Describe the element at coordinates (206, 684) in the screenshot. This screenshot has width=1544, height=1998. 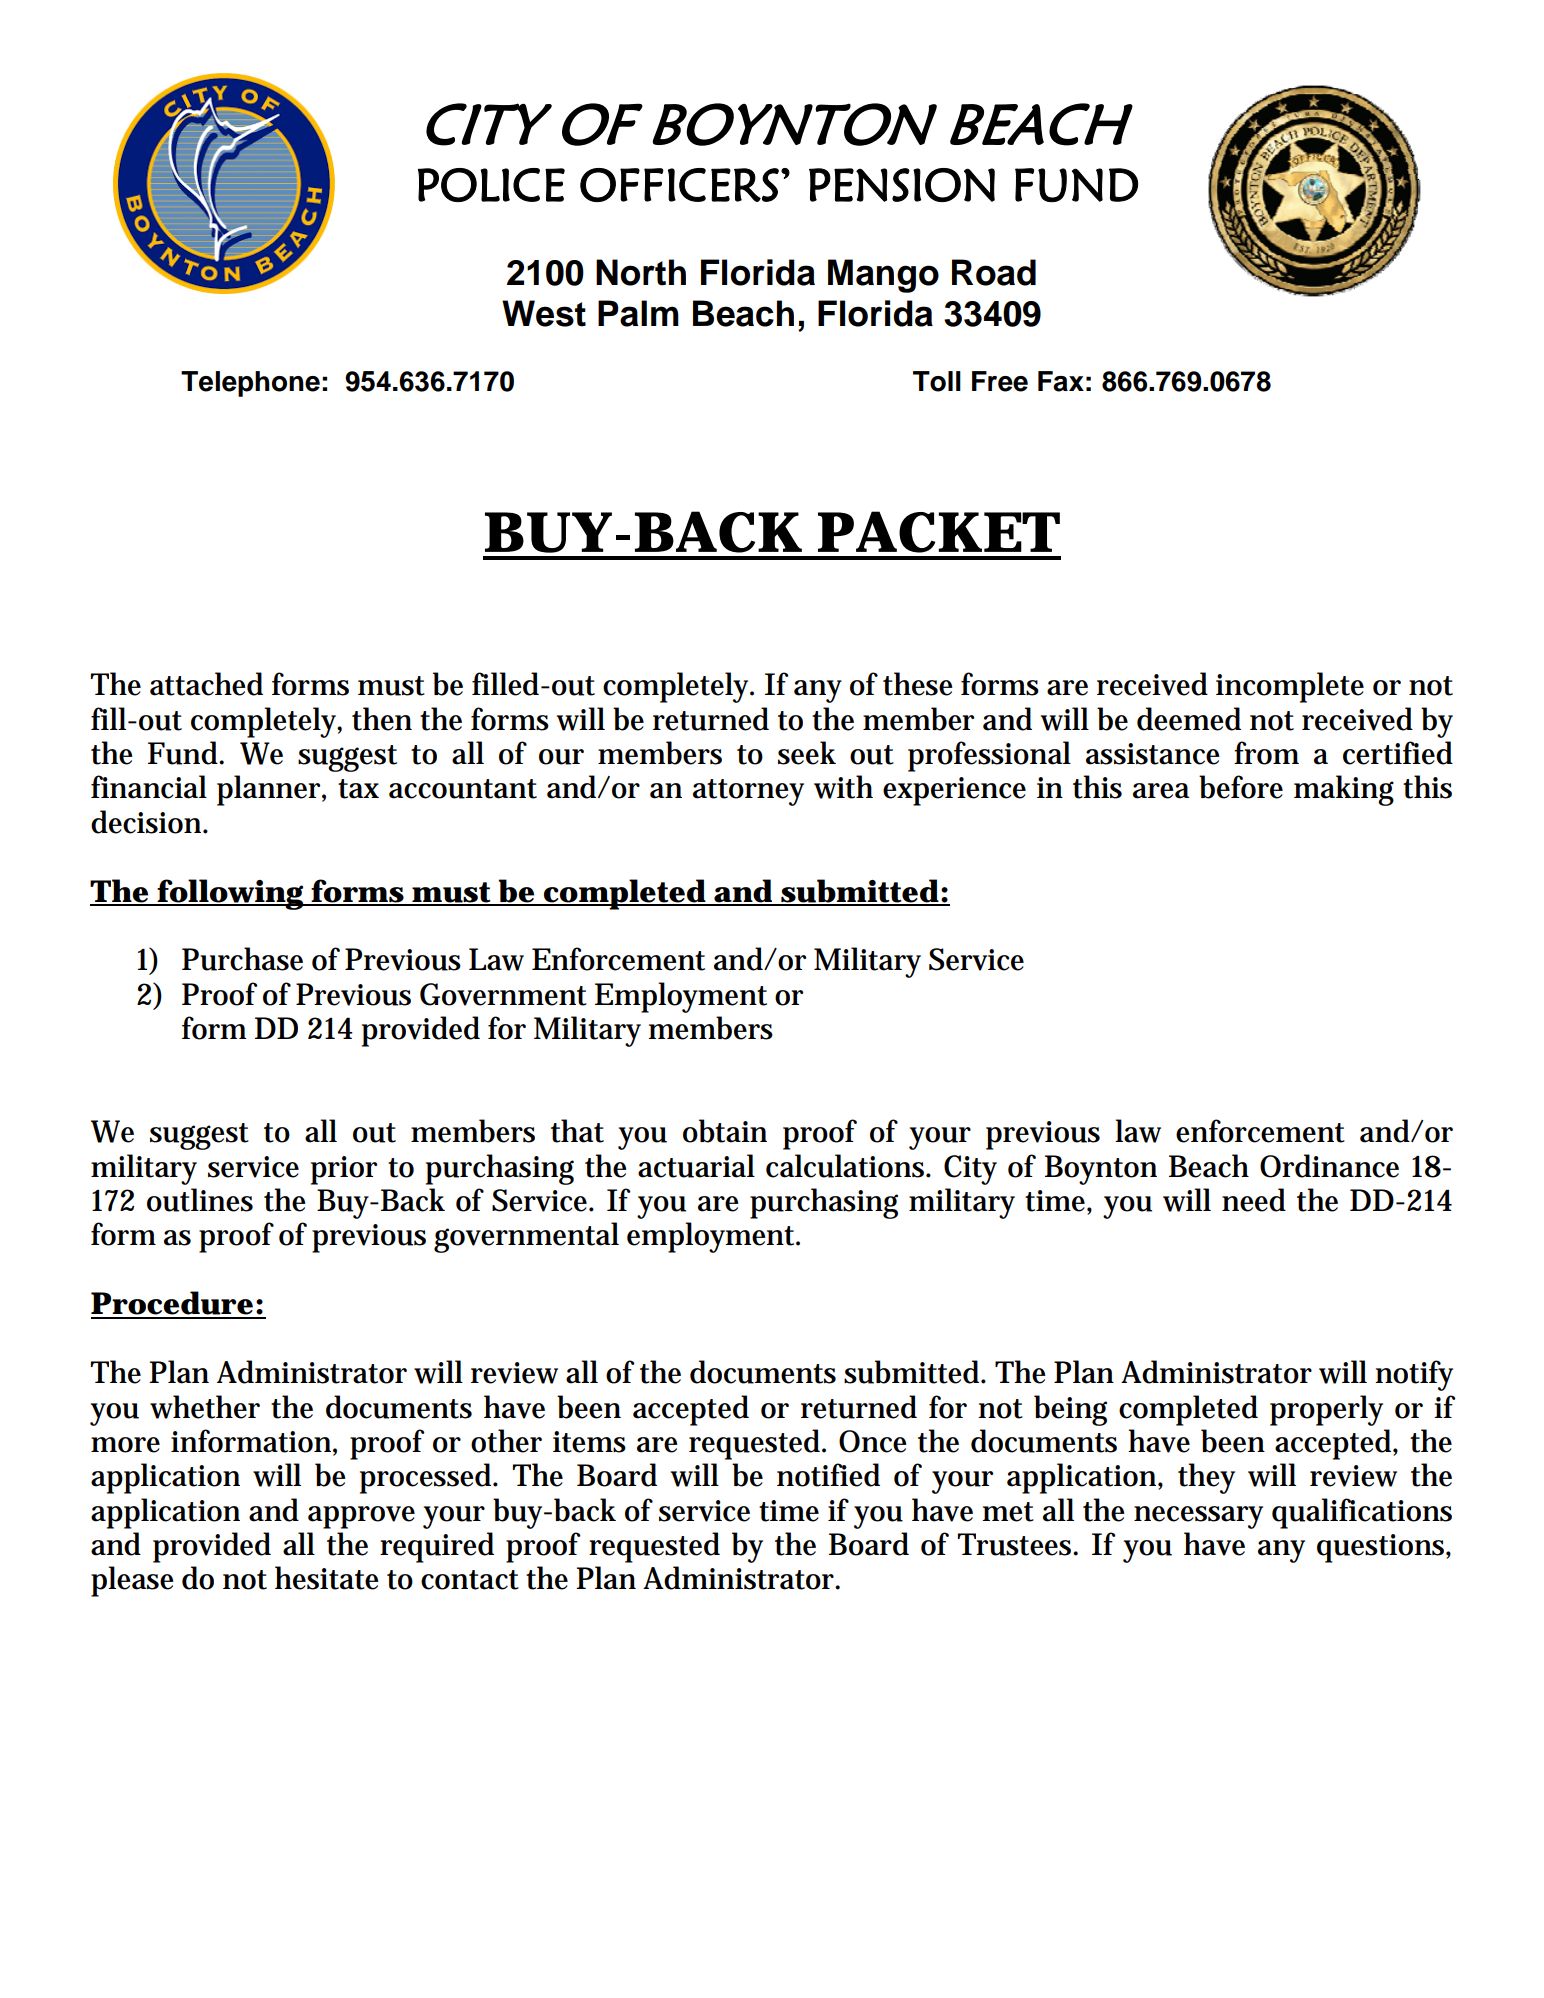
I see `attached` at that location.
